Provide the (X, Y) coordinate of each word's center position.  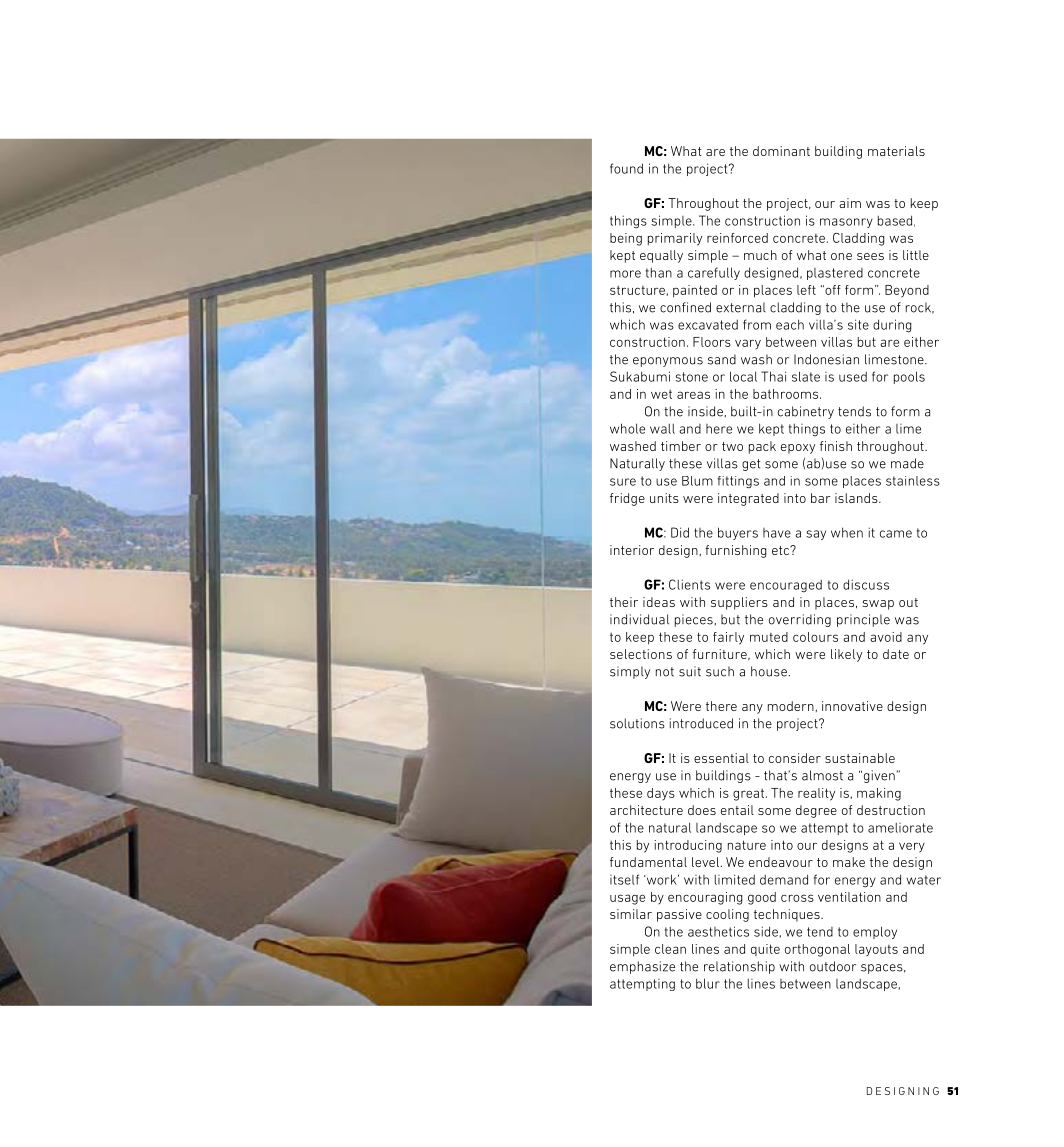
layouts (876, 950)
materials (896, 151)
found (626, 168)
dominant (781, 151)
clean (670, 949)
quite (765, 950)
